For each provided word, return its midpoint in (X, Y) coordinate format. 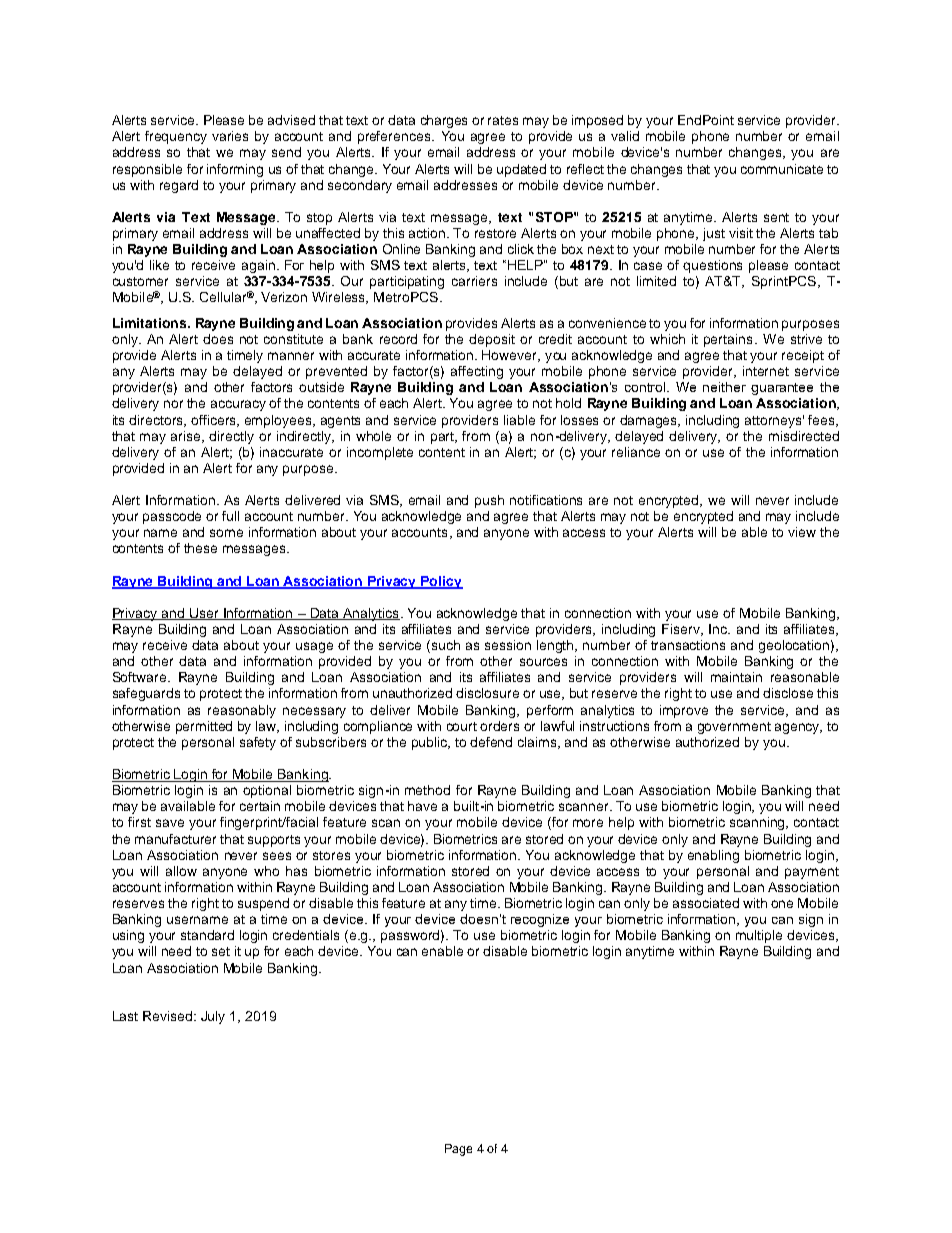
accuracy (238, 405)
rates (503, 120)
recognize (540, 920)
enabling (713, 856)
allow (181, 871)
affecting (477, 372)
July (213, 1017)
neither (724, 387)
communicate (782, 169)
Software (141, 677)
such (446, 645)
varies (230, 136)
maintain (736, 677)
